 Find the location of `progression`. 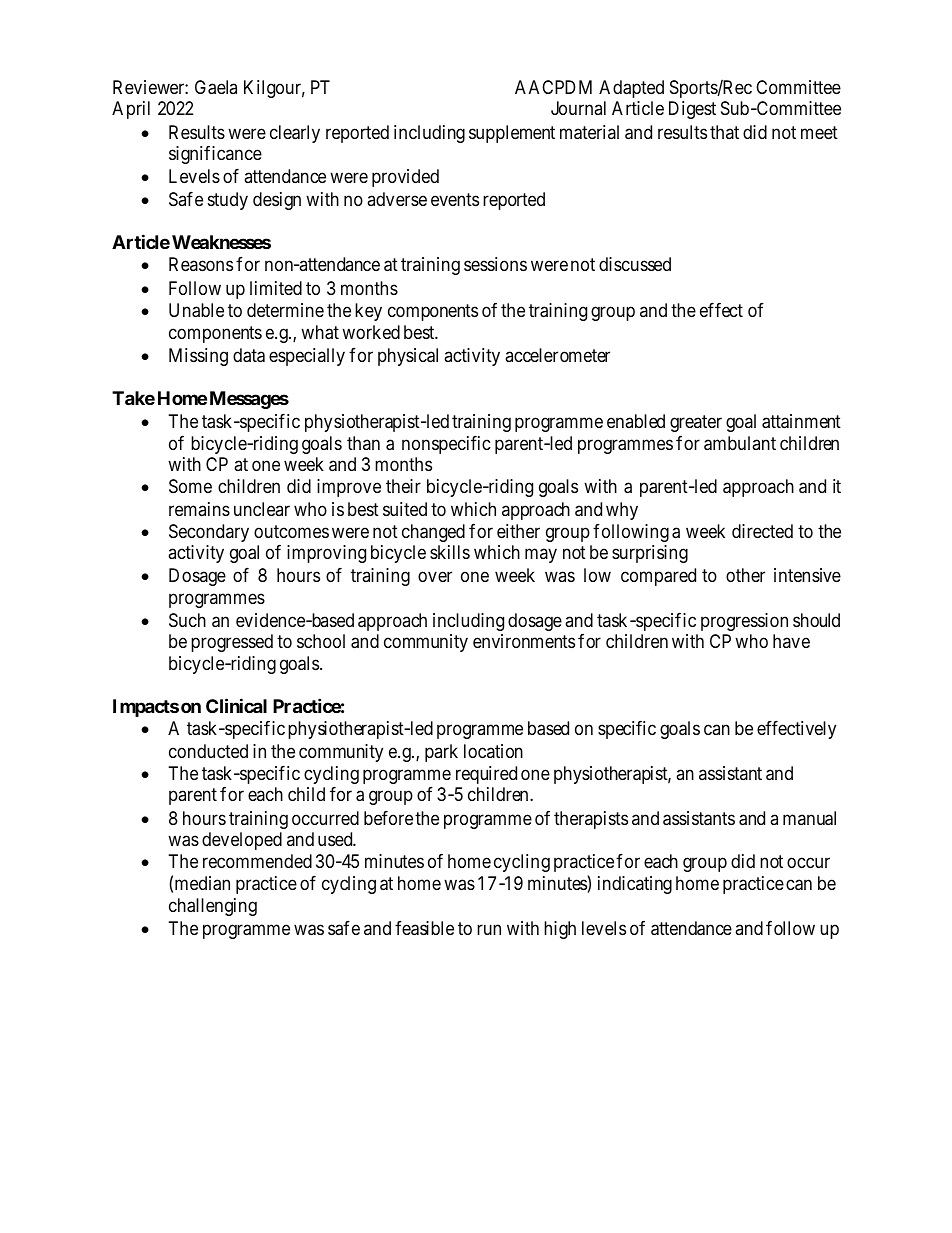

progression is located at coordinates (744, 622).
